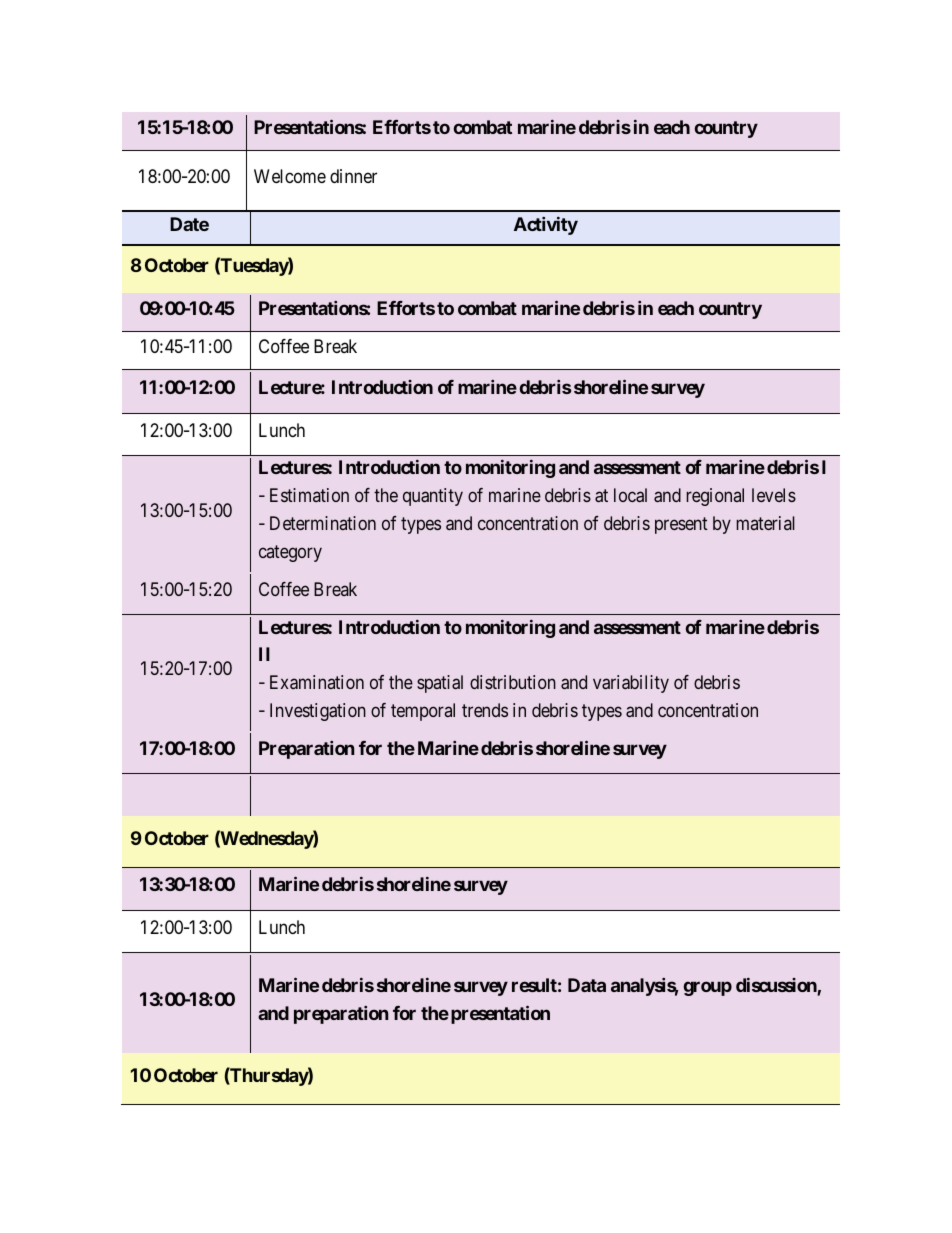  What do you see at coordinates (546, 225) in the screenshot?
I see `Activity` at bounding box center [546, 225].
